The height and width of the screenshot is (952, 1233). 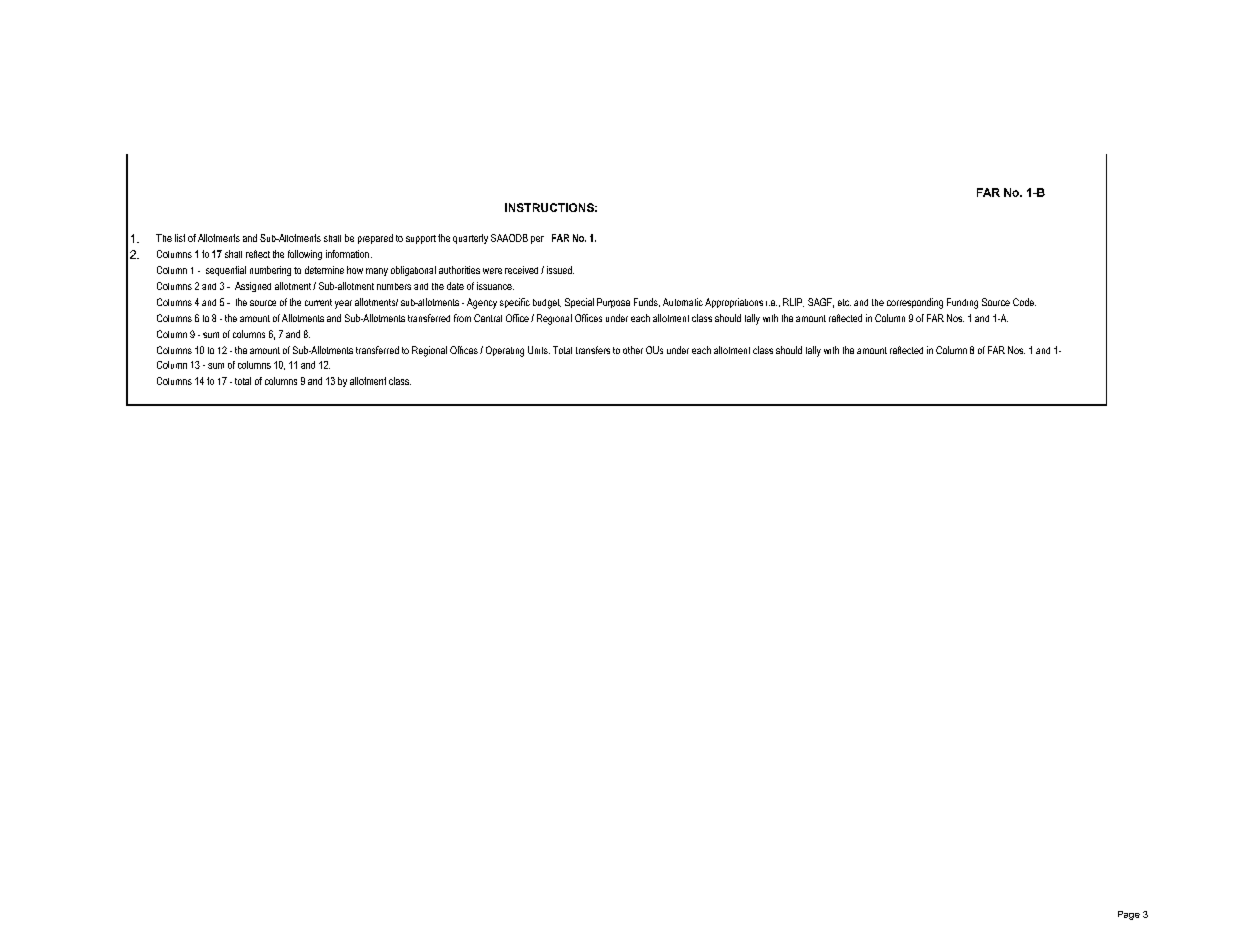 What do you see at coordinates (1129, 915) in the screenshot?
I see `Page` at bounding box center [1129, 915].
